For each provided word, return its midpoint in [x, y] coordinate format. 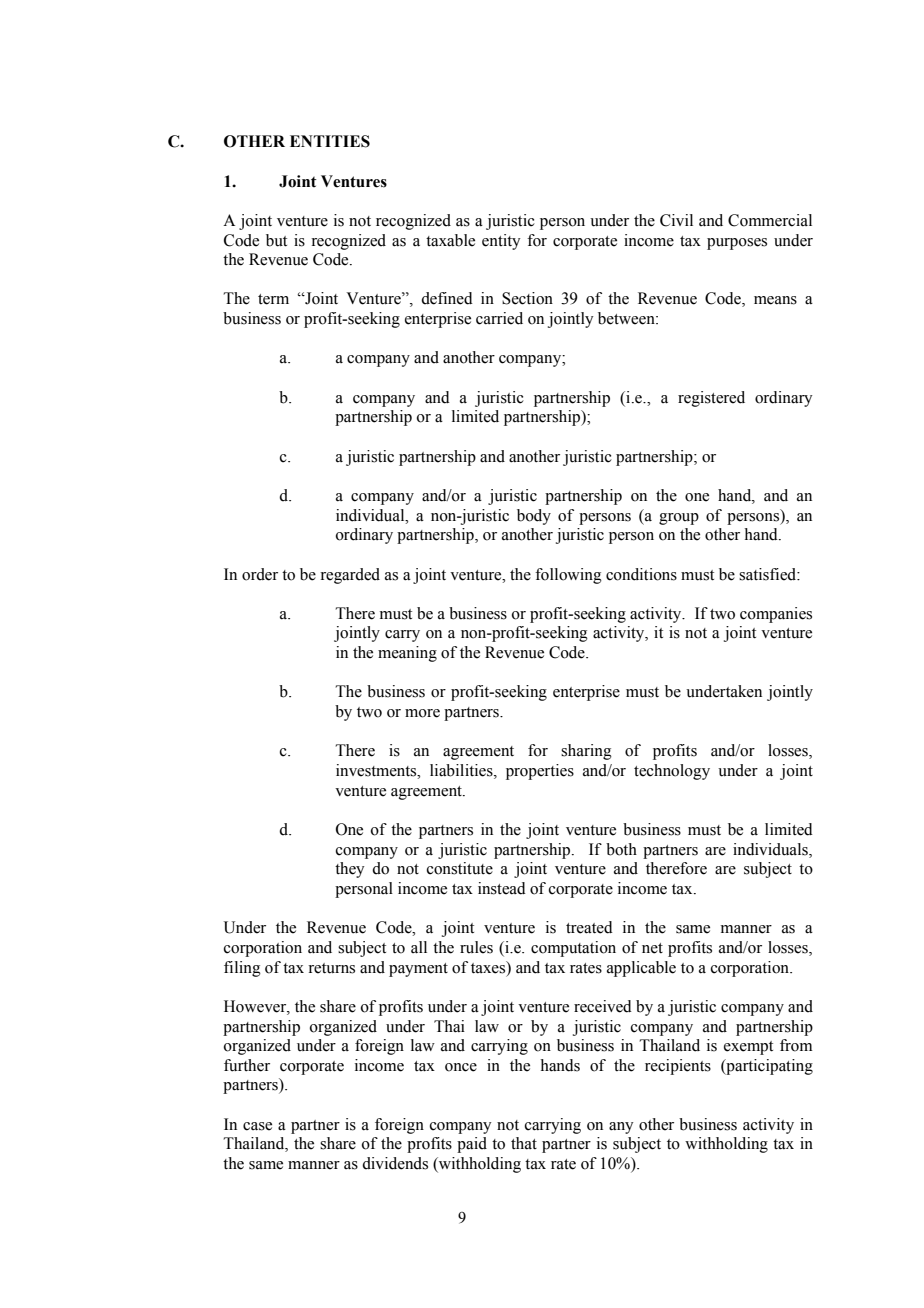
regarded [350, 576]
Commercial [770, 220]
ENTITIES [330, 141]
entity [501, 242]
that [524, 1143]
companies [776, 615]
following [568, 576]
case [257, 1126]
